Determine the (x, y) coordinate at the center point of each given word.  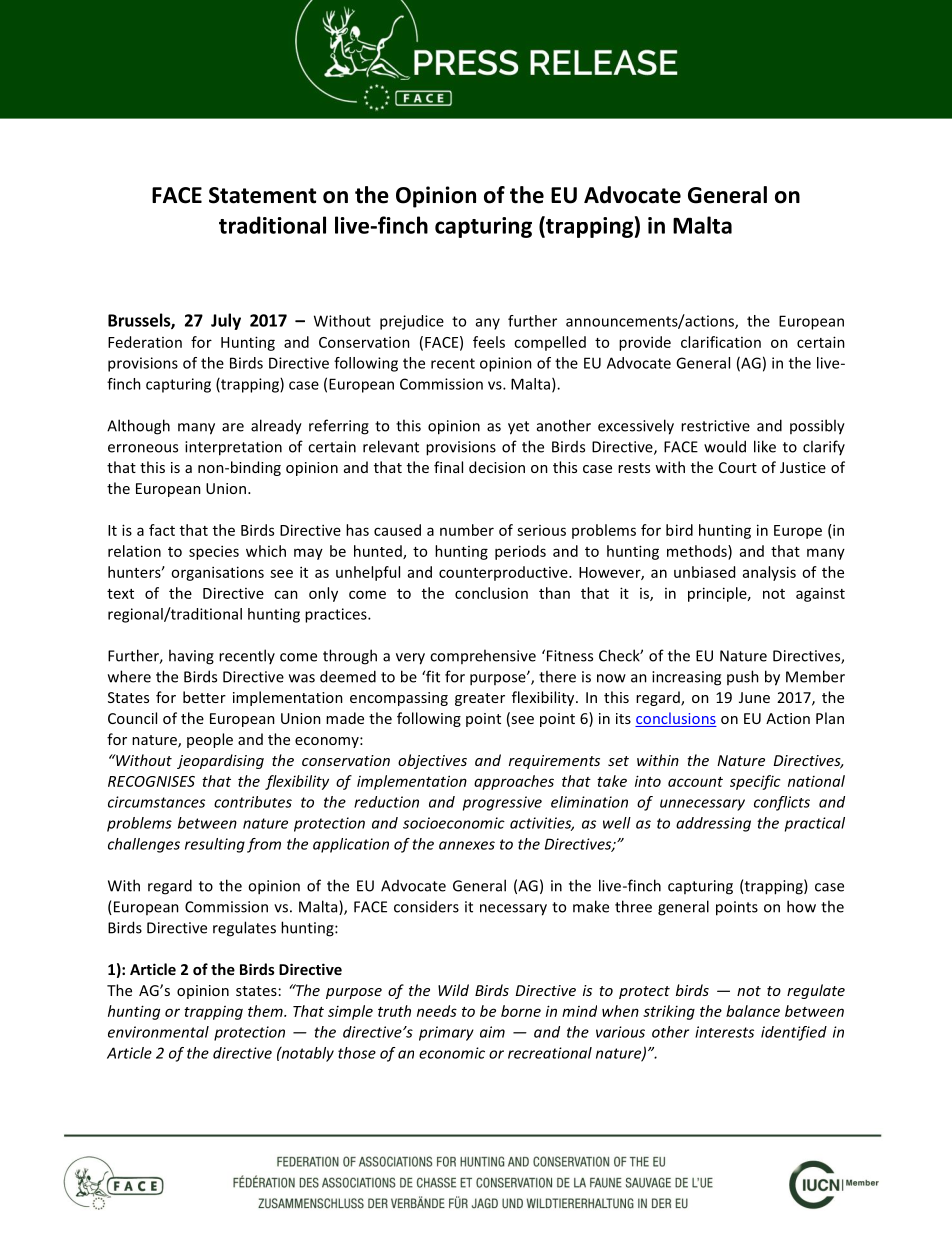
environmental (158, 1032)
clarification (721, 342)
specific (755, 782)
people (210, 740)
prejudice (412, 322)
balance (753, 1011)
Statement (262, 195)
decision (497, 467)
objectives (432, 761)
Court (738, 467)
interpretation (233, 448)
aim (492, 1032)
